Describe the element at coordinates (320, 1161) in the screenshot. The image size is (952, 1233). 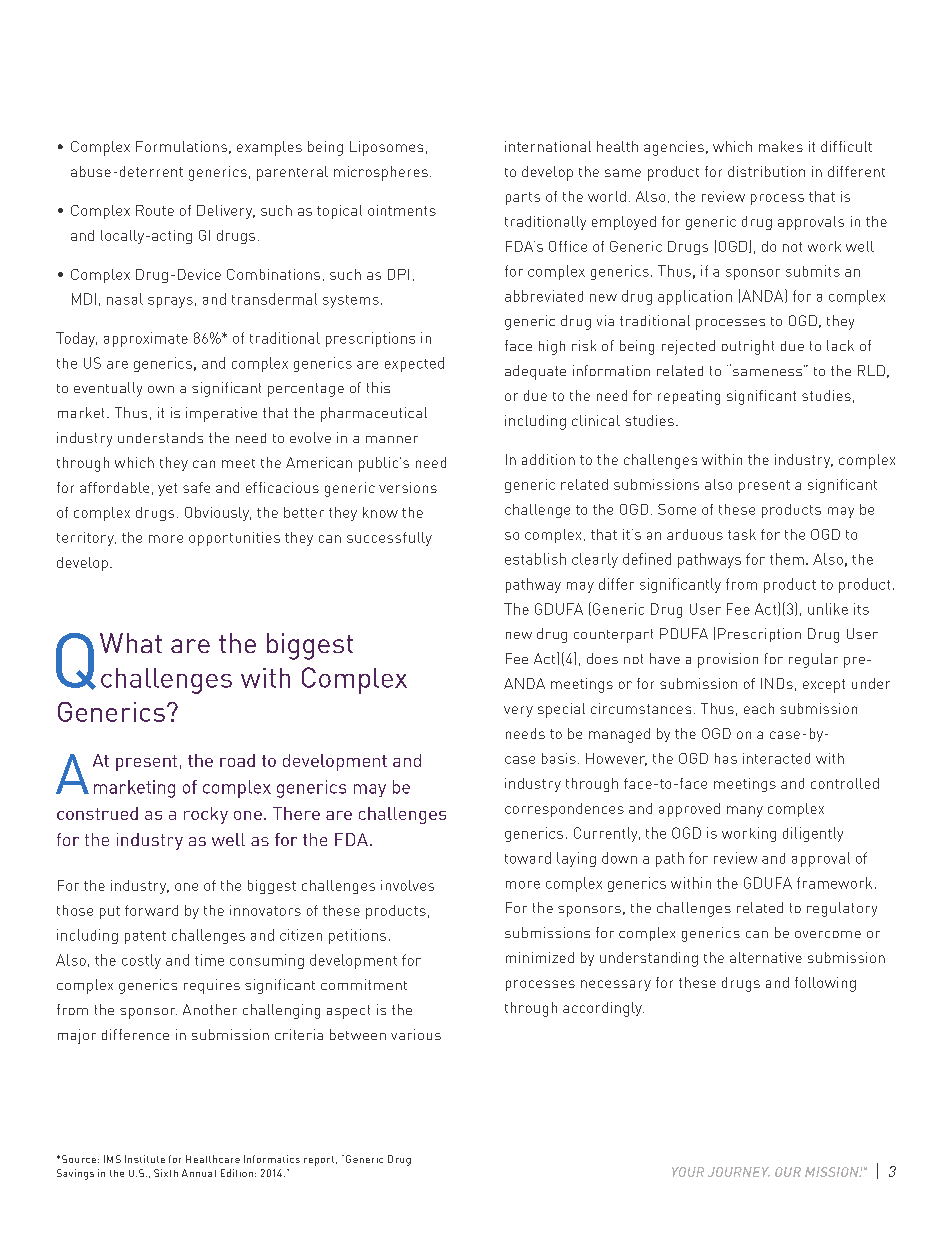
I see `report` at that location.
